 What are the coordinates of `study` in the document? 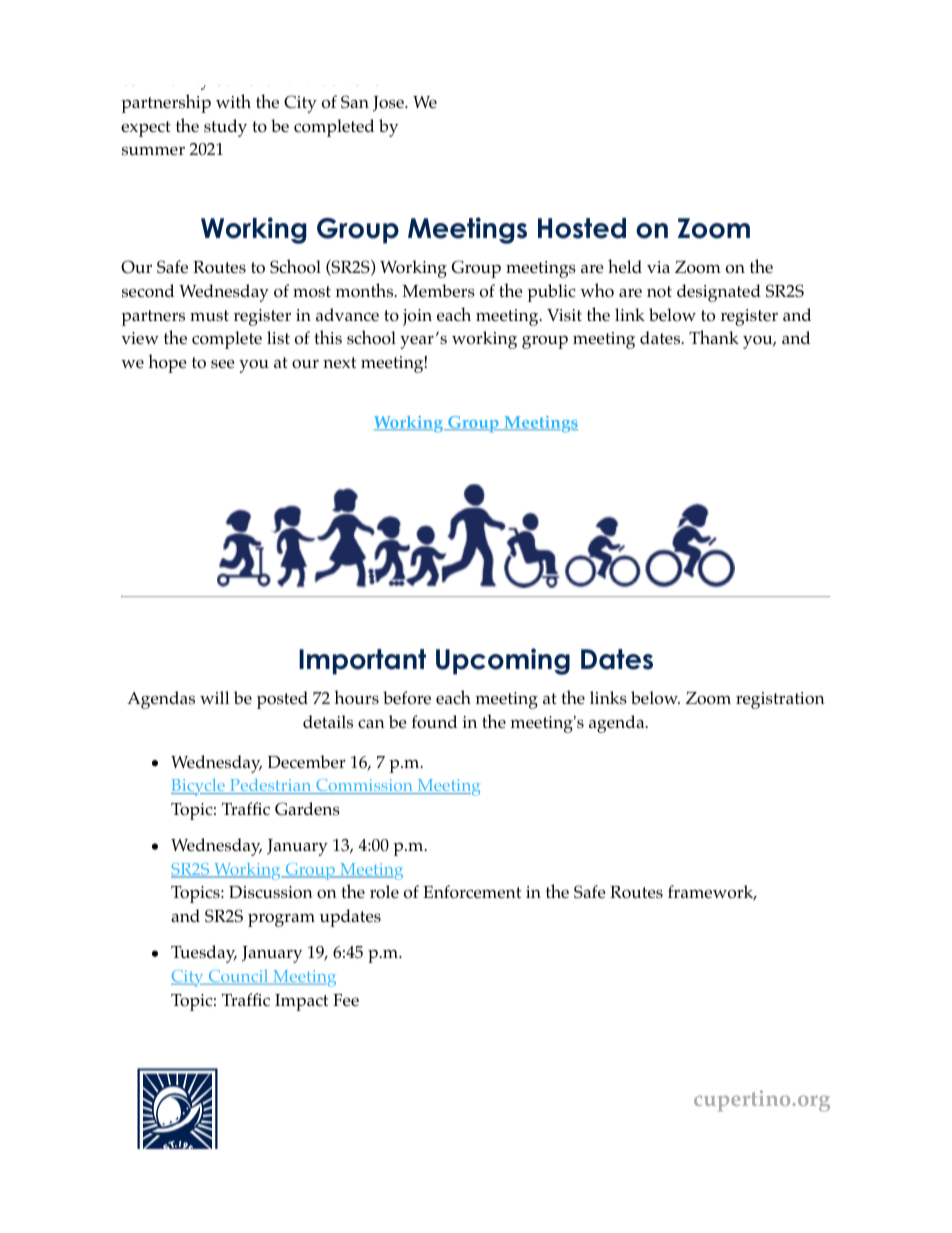 It's located at (225, 128).
